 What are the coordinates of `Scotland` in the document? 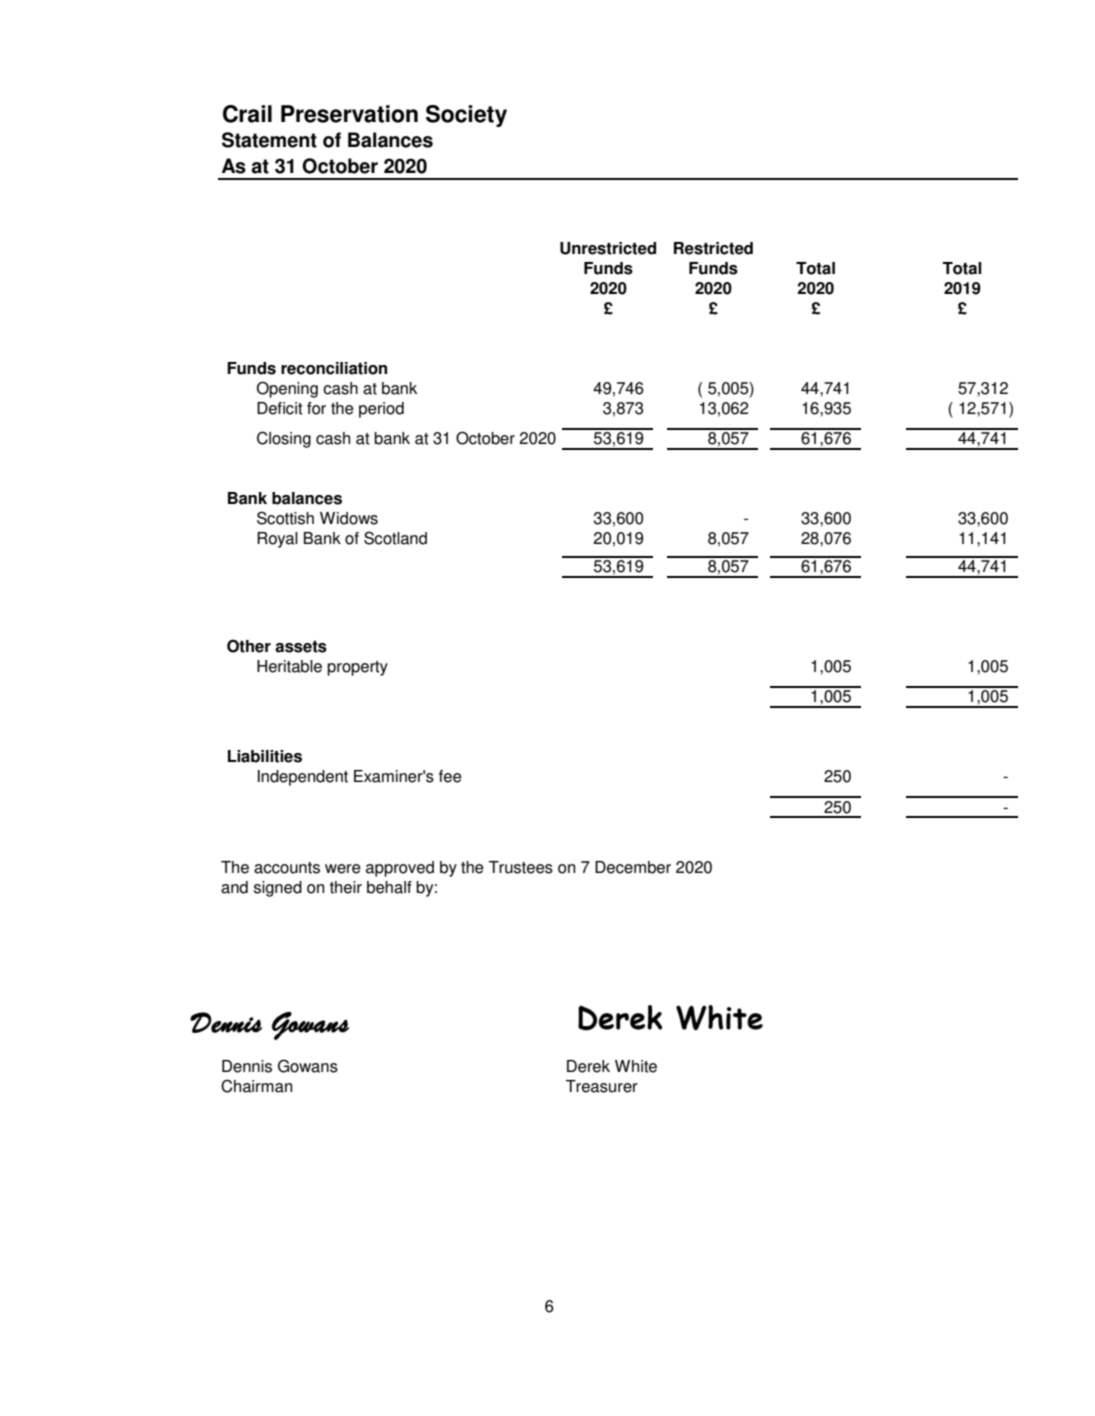 It's located at (395, 538).
